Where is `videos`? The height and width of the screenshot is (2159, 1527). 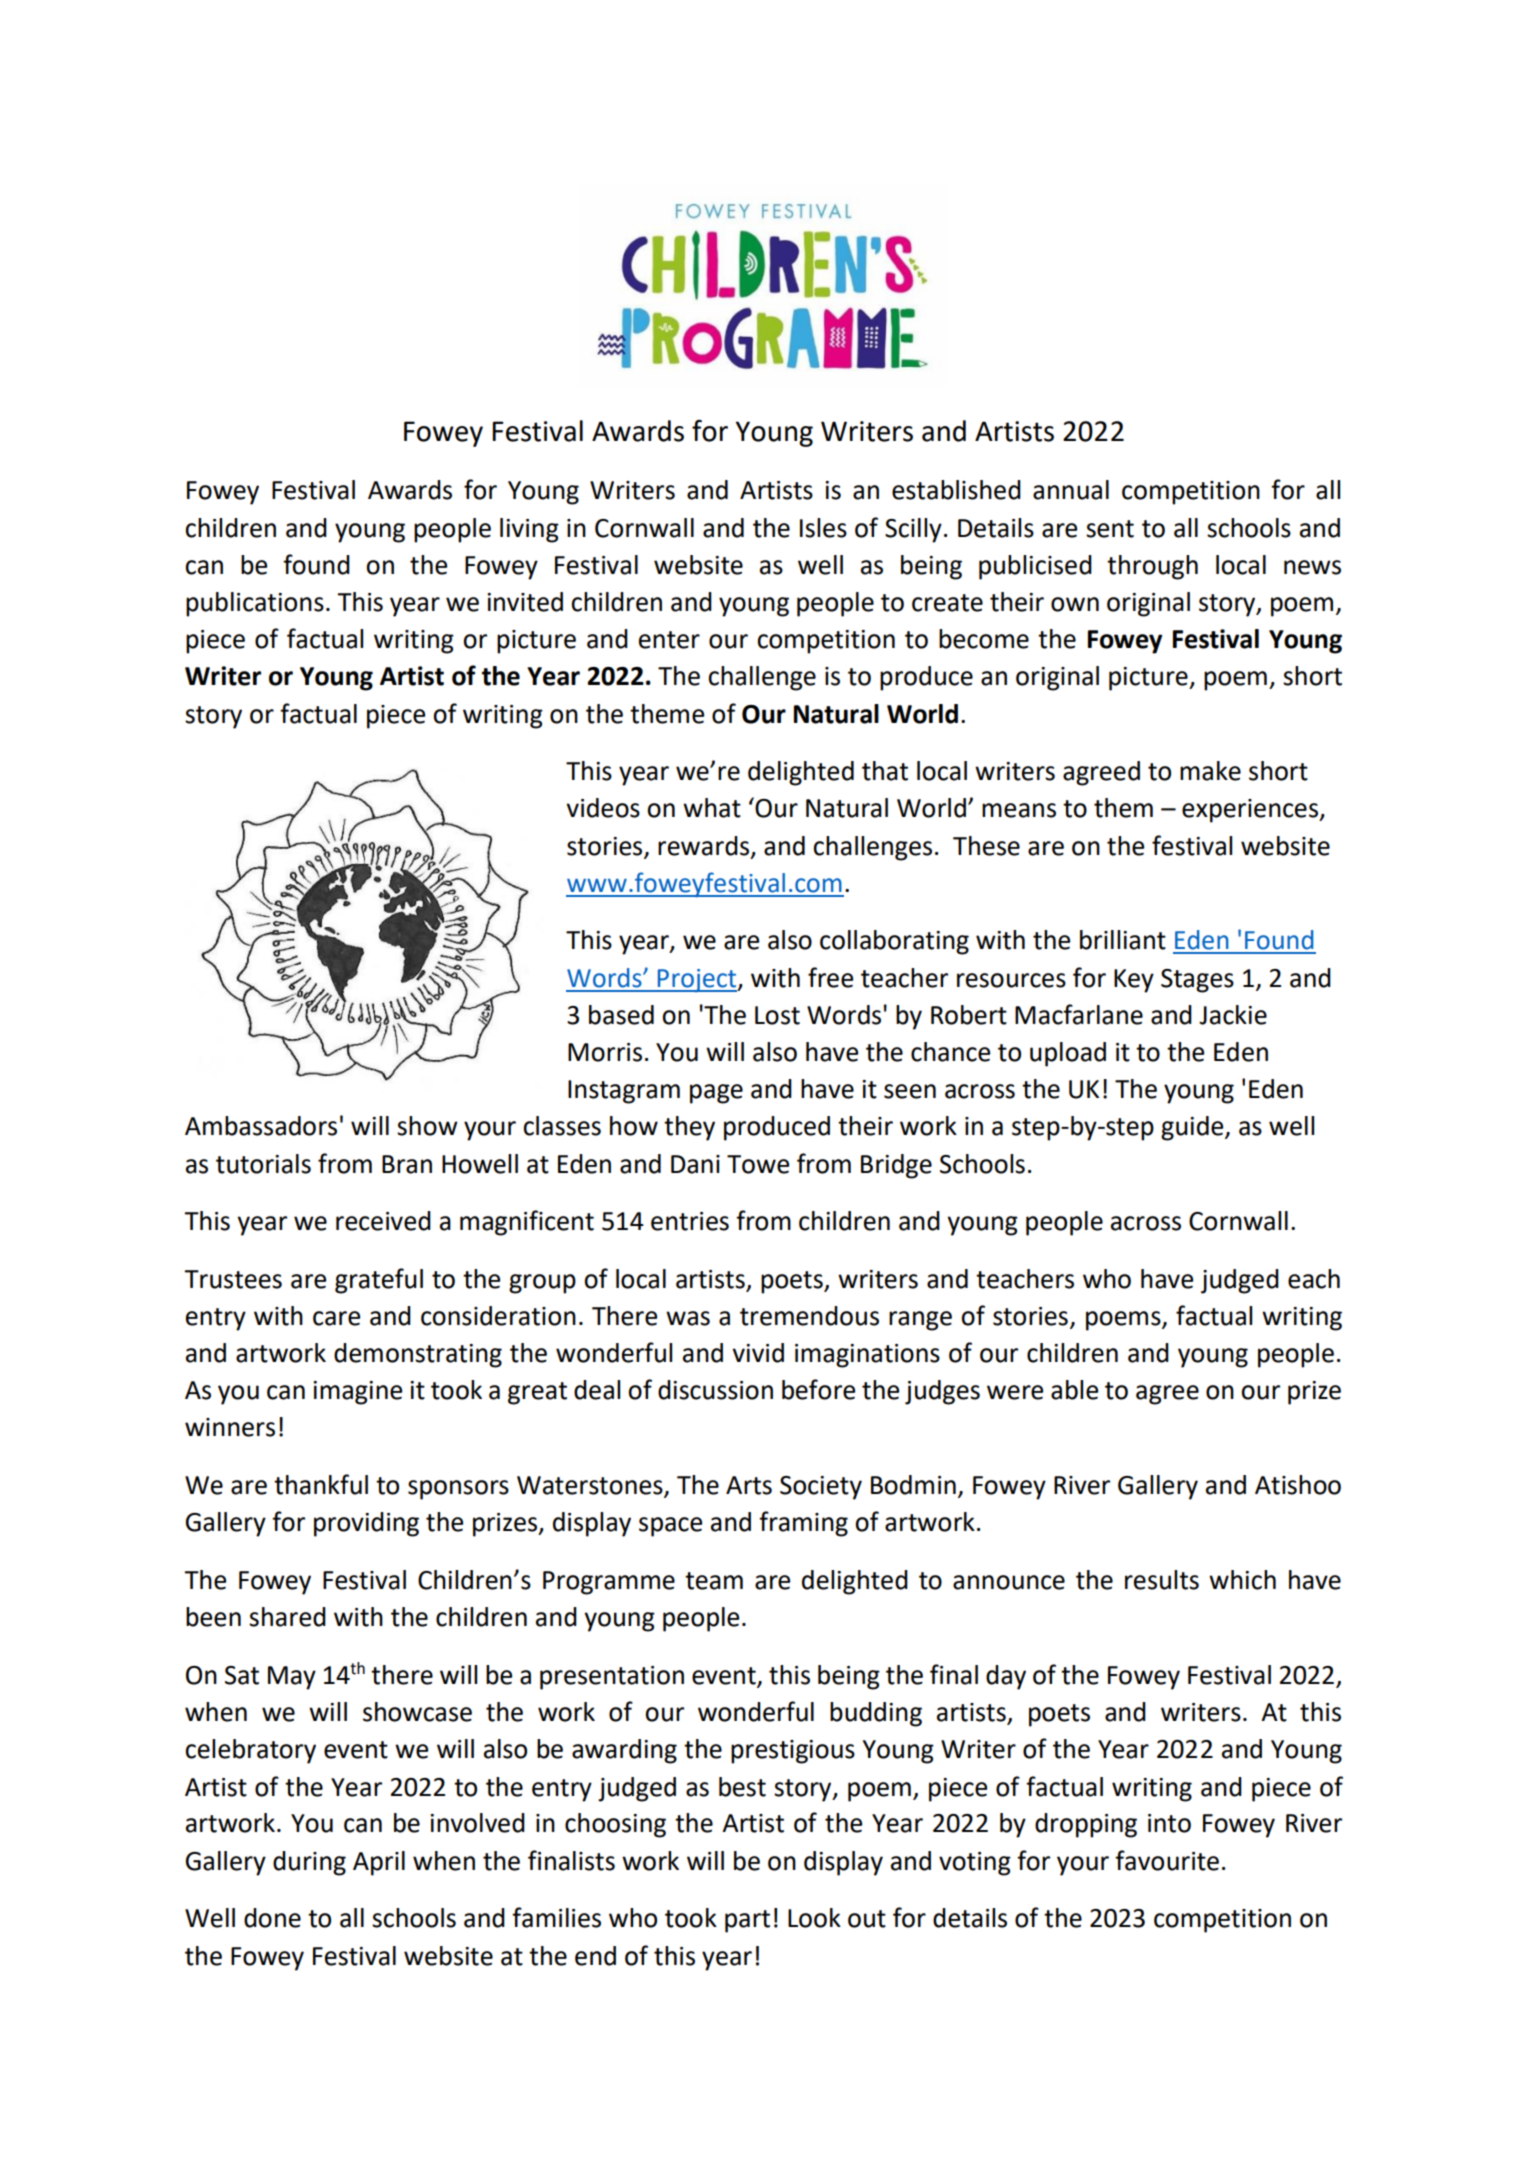 videos is located at coordinates (603, 808).
